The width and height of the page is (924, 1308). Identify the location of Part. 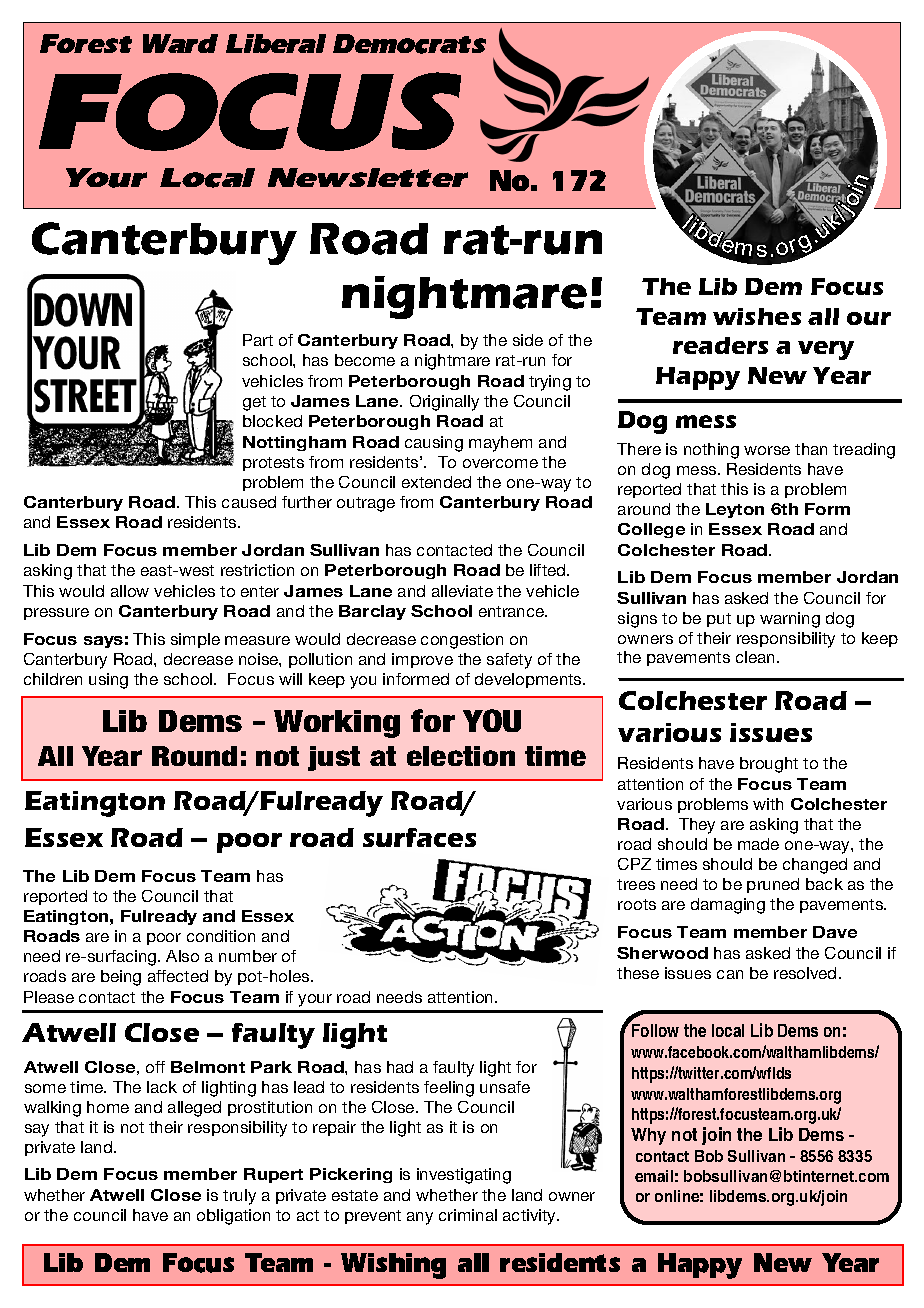
(258, 340).
